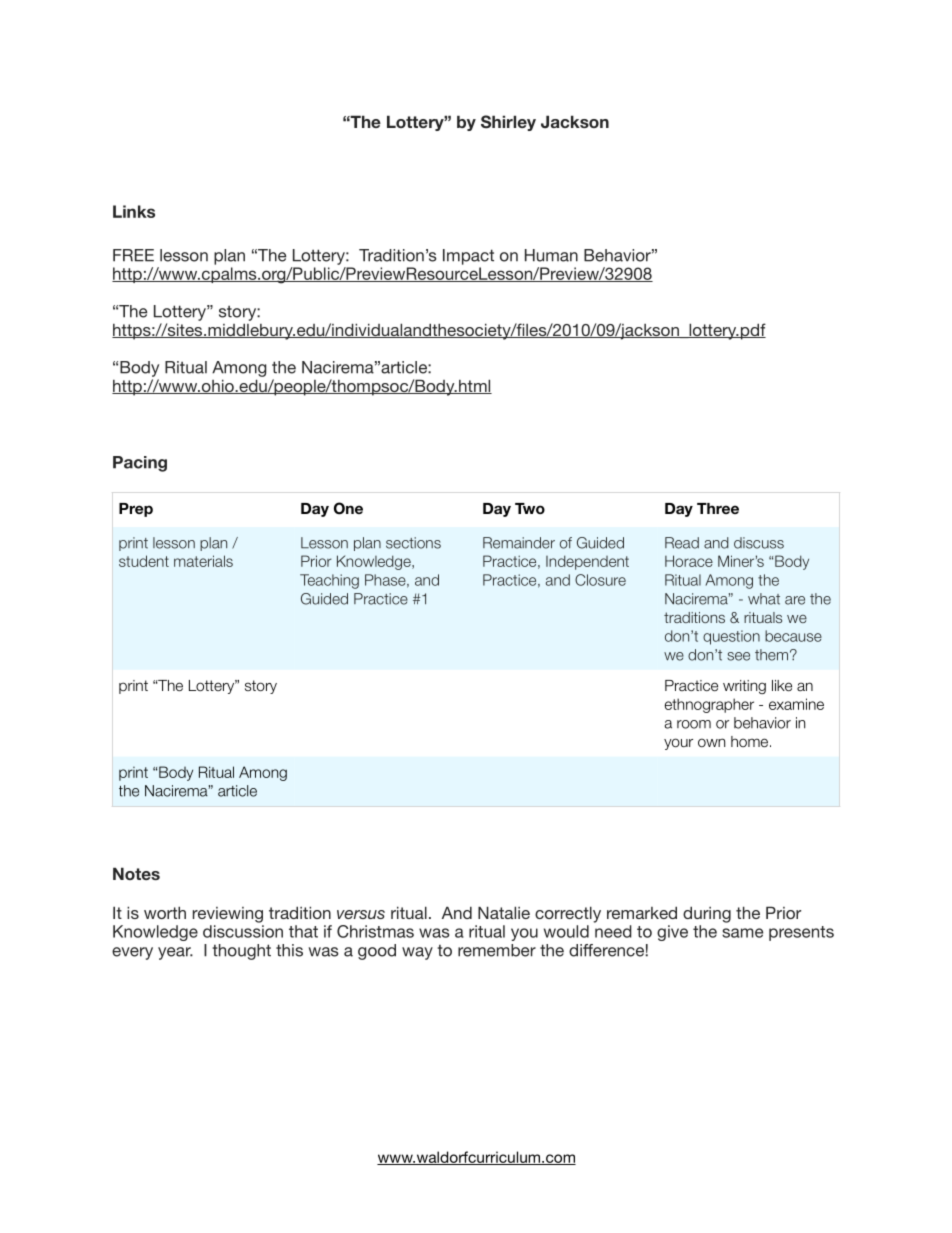  Describe the element at coordinates (203, 561) in the image. I see `materials` at that location.
